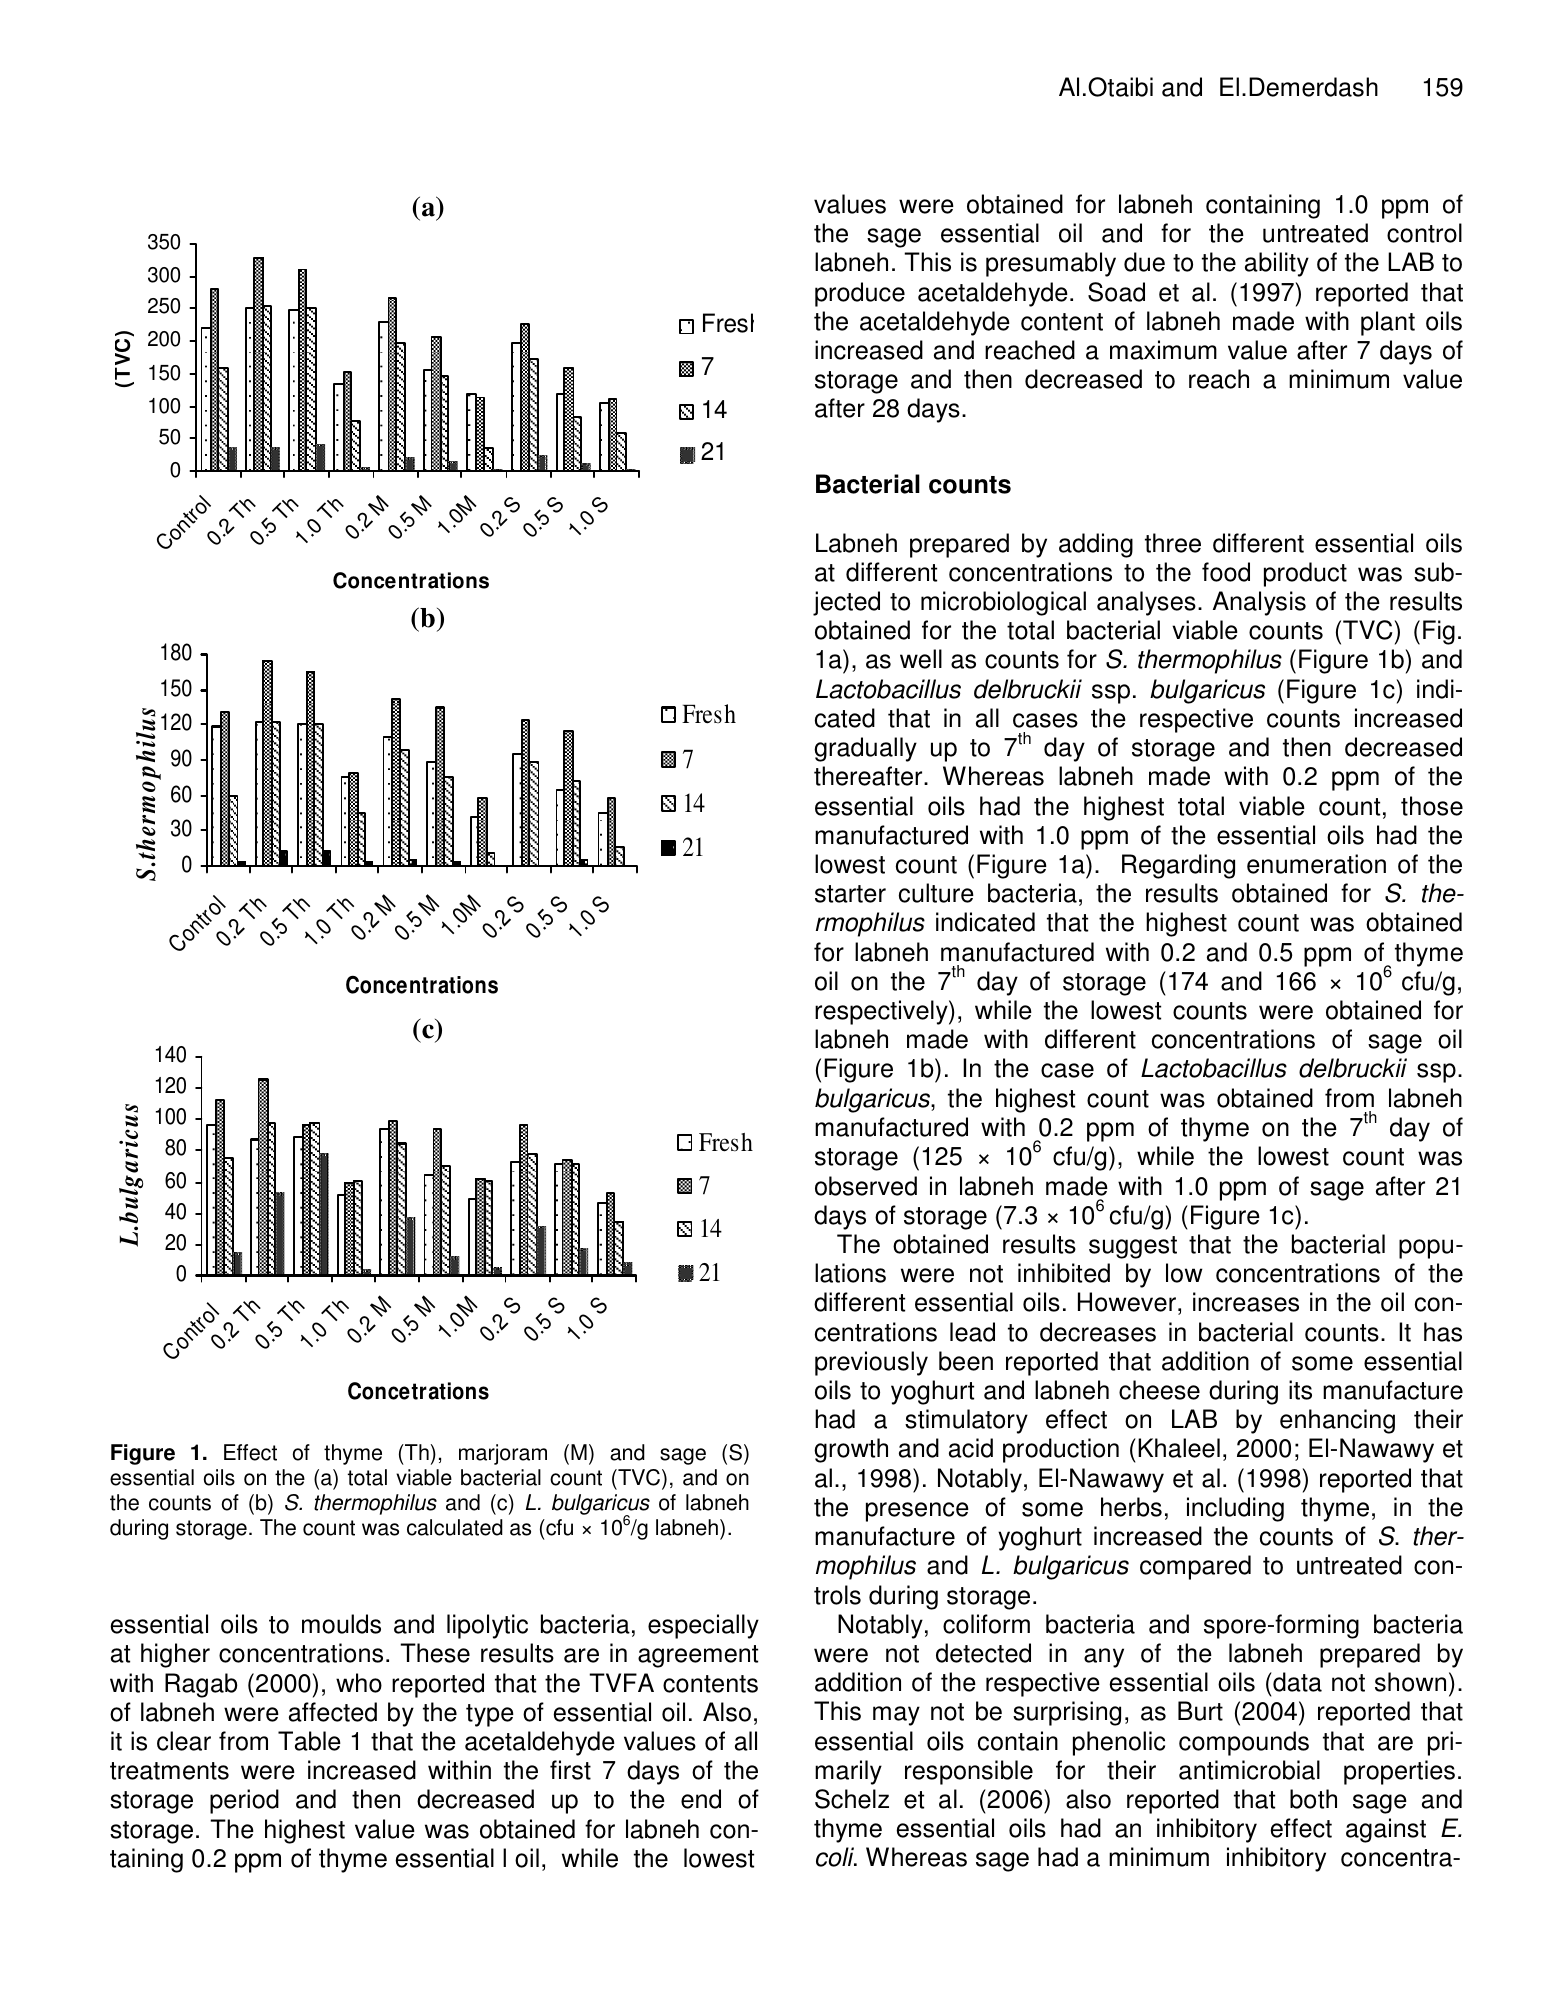 The height and width of the screenshot is (2012, 1555). What do you see at coordinates (309, 1741) in the screenshot?
I see `Table` at bounding box center [309, 1741].
